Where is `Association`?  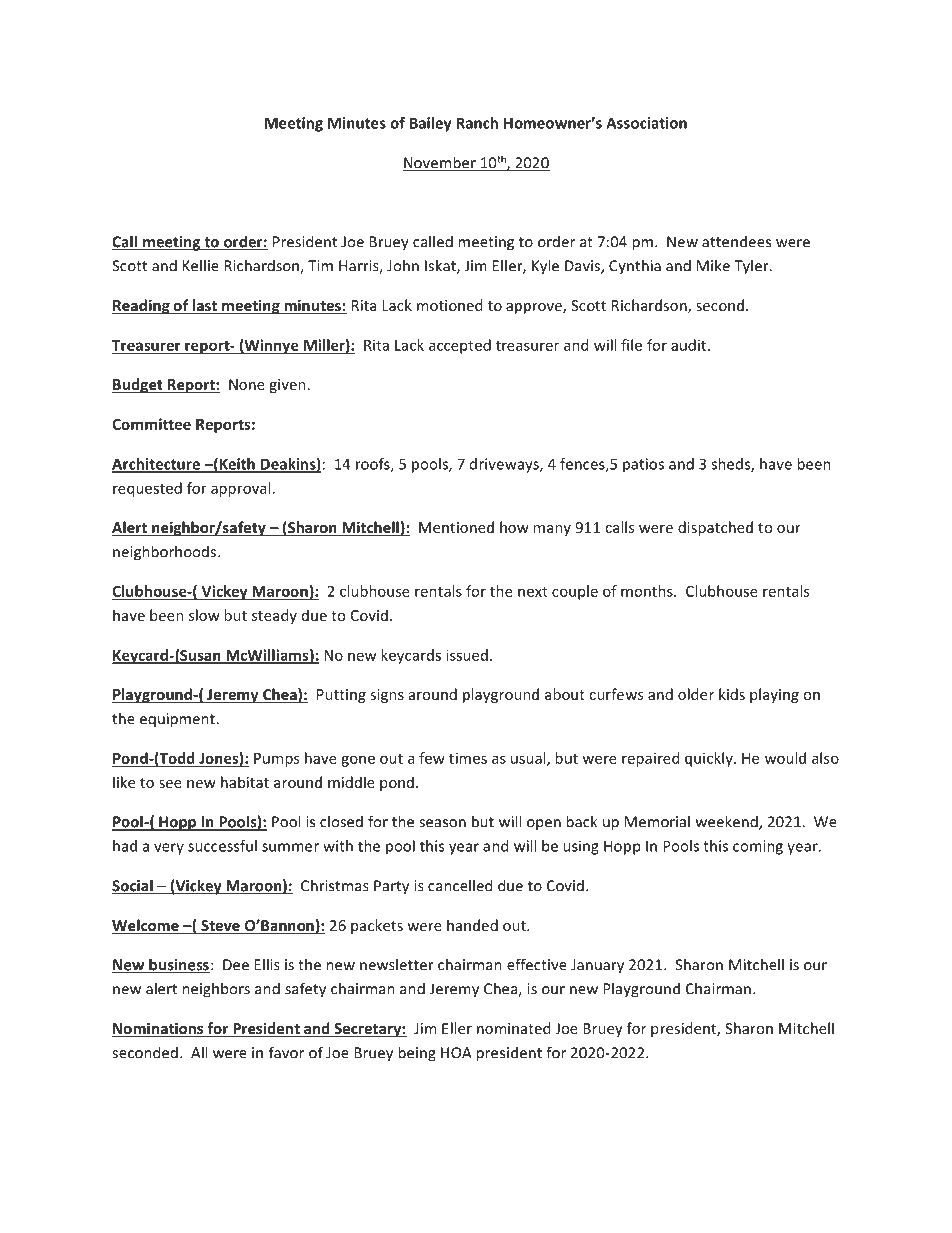
Association is located at coordinates (646, 123).
